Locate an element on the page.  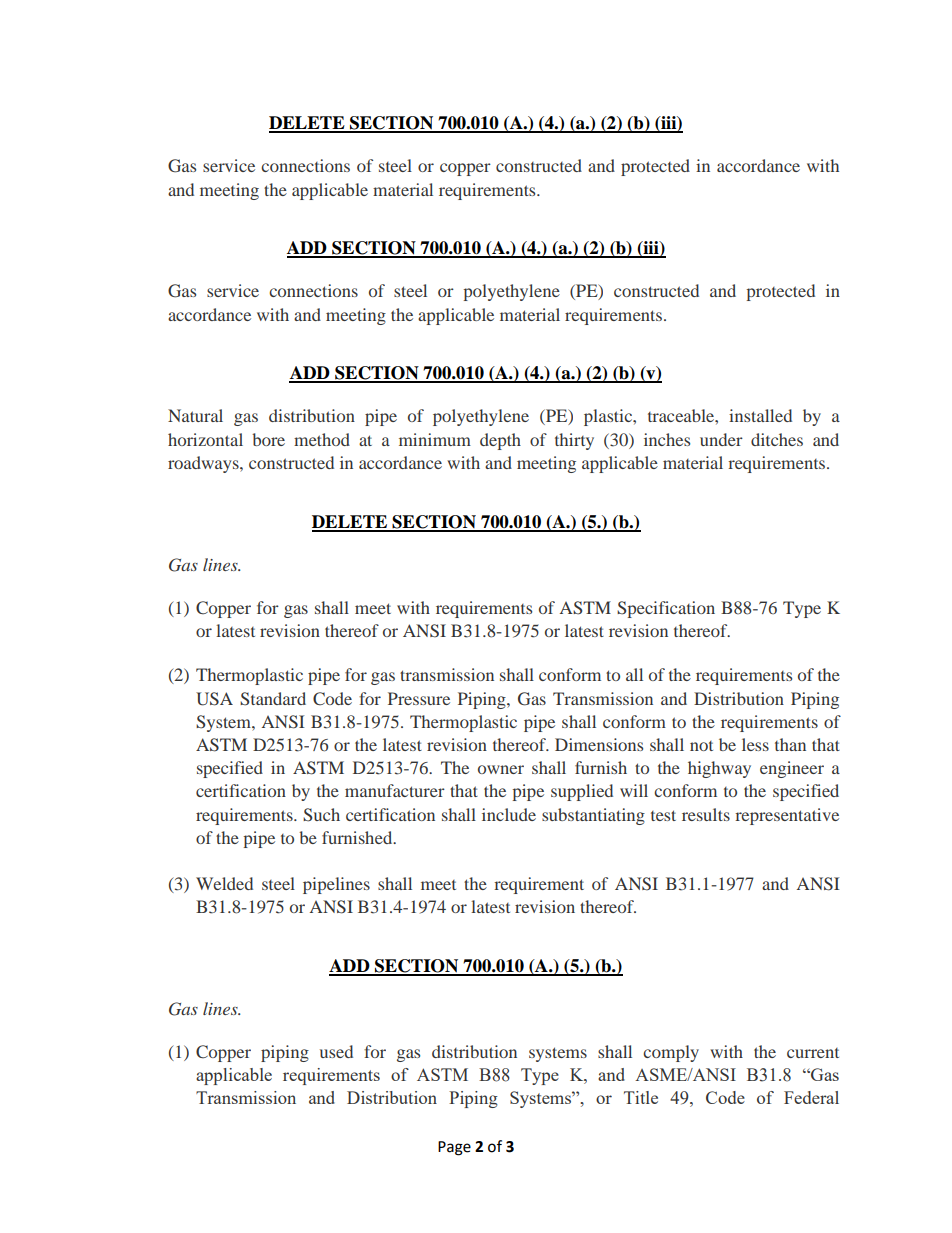
Page is located at coordinates (454, 1148).
